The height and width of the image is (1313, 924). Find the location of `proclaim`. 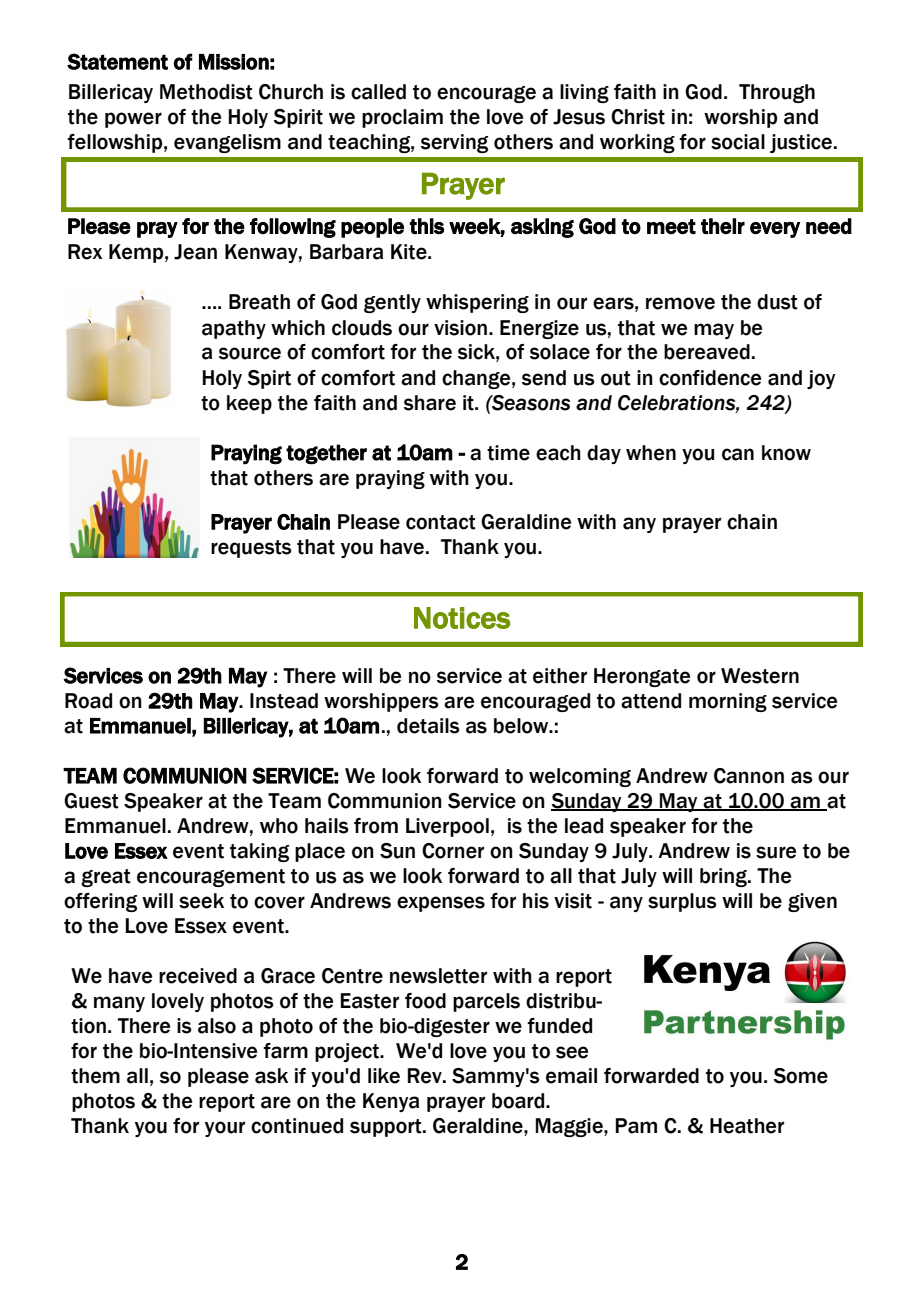

proclaim is located at coordinates (402, 118).
